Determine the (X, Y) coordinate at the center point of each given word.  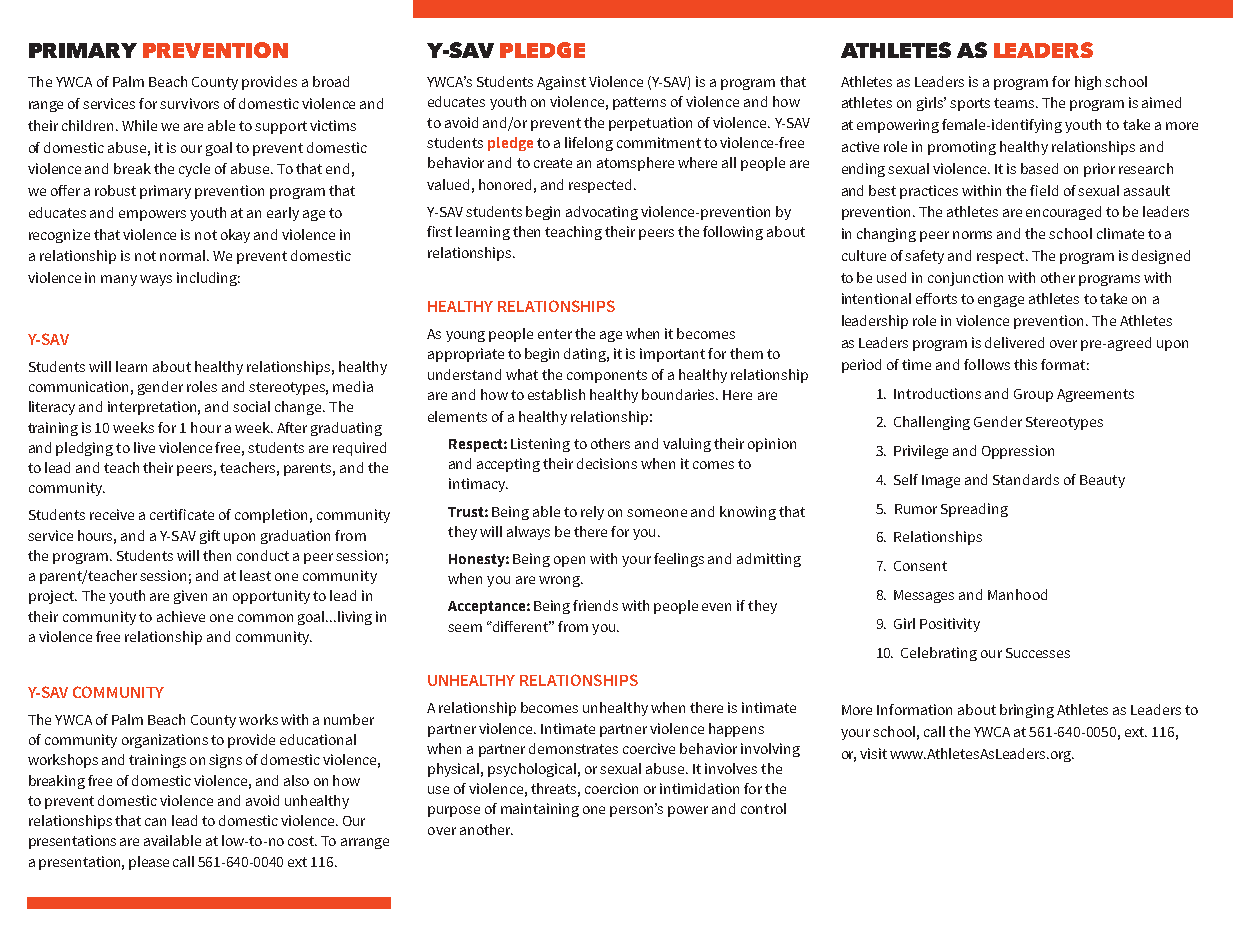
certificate (182, 514)
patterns (639, 103)
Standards (1026, 479)
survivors (189, 103)
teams (1015, 103)
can (155, 822)
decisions (607, 463)
